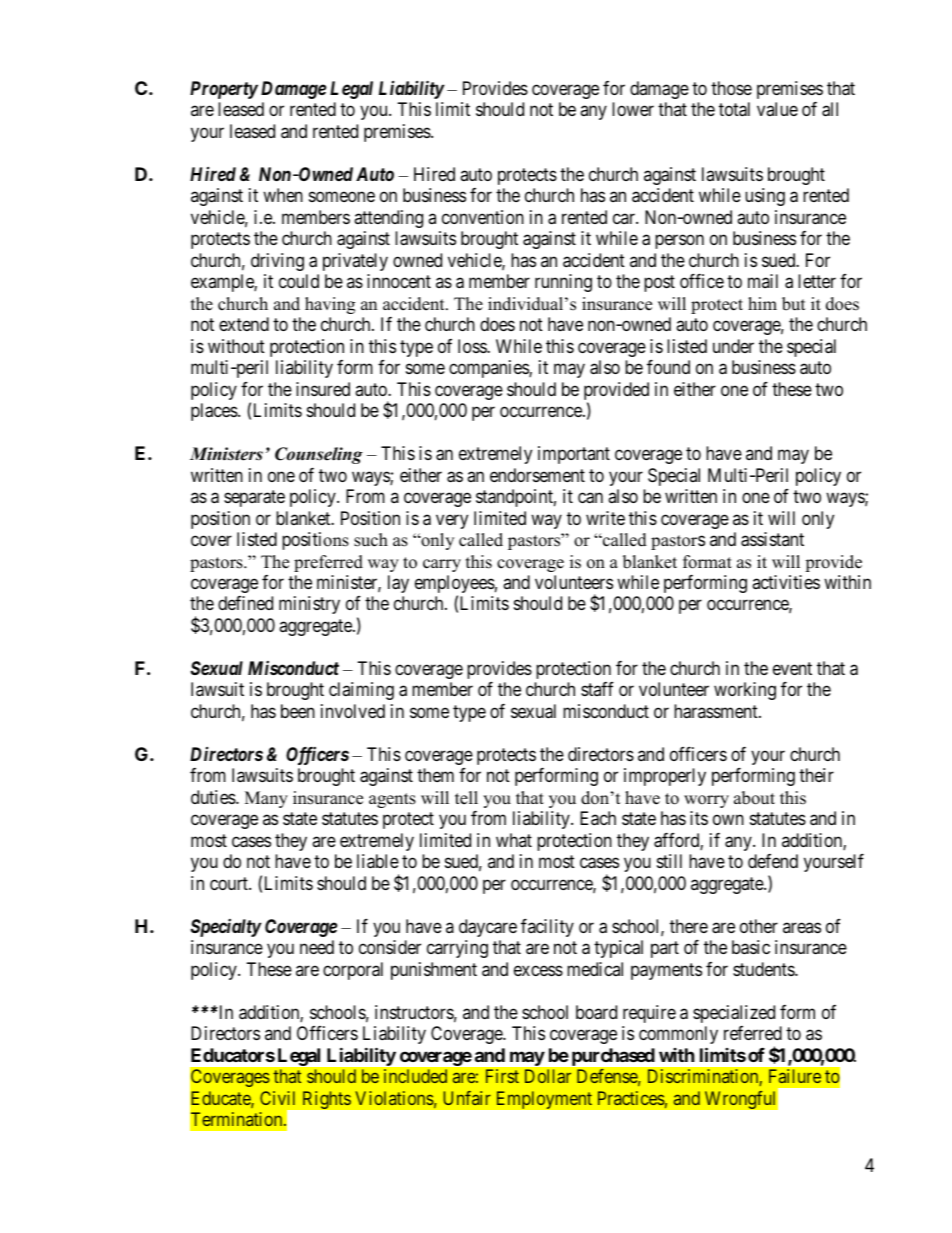 The width and height of the screenshot is (952, 1233). I want to click on Civil, so click(277, 1098).
